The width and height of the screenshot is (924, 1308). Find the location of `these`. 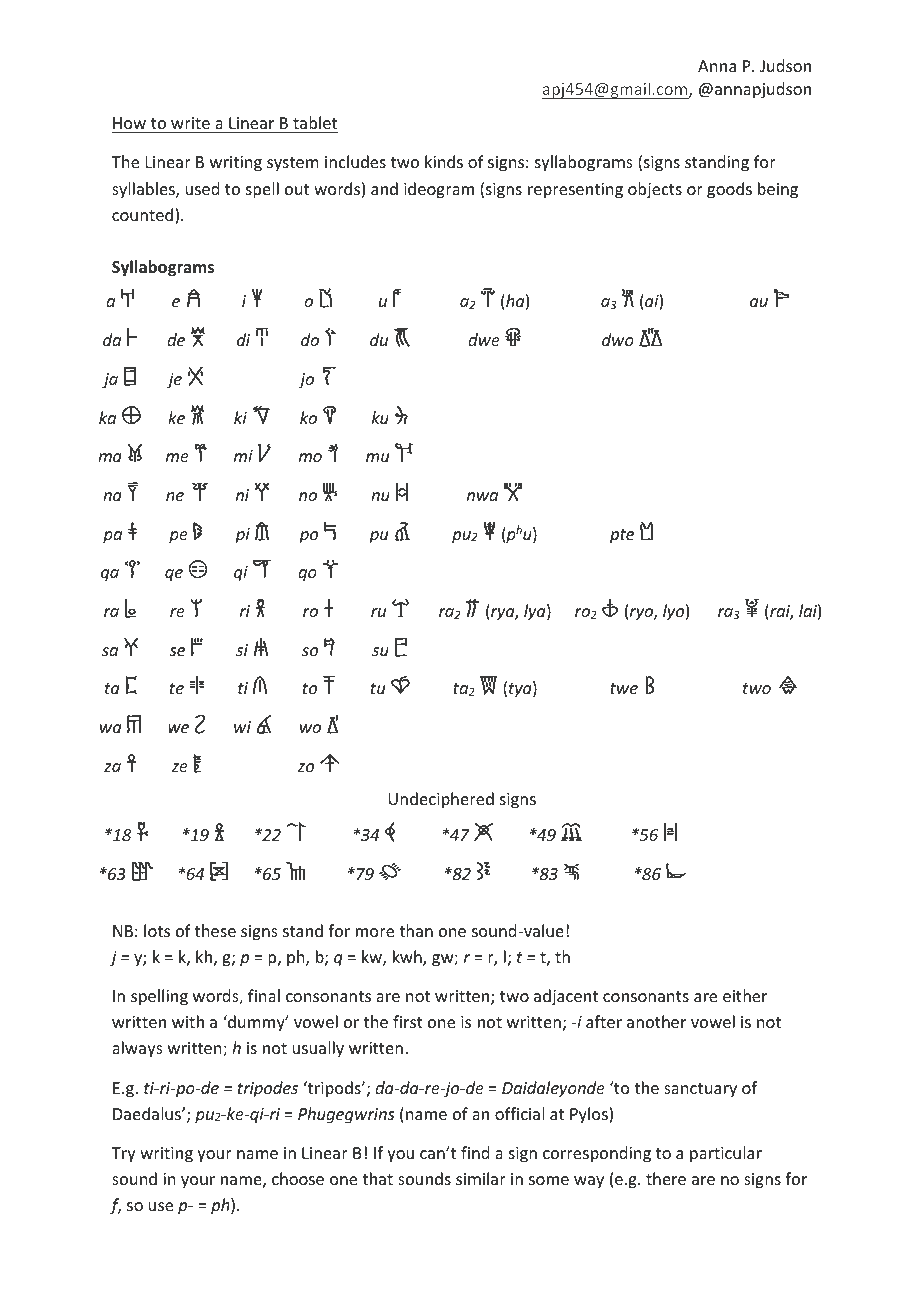

these is located at coordinates (215, 930).
